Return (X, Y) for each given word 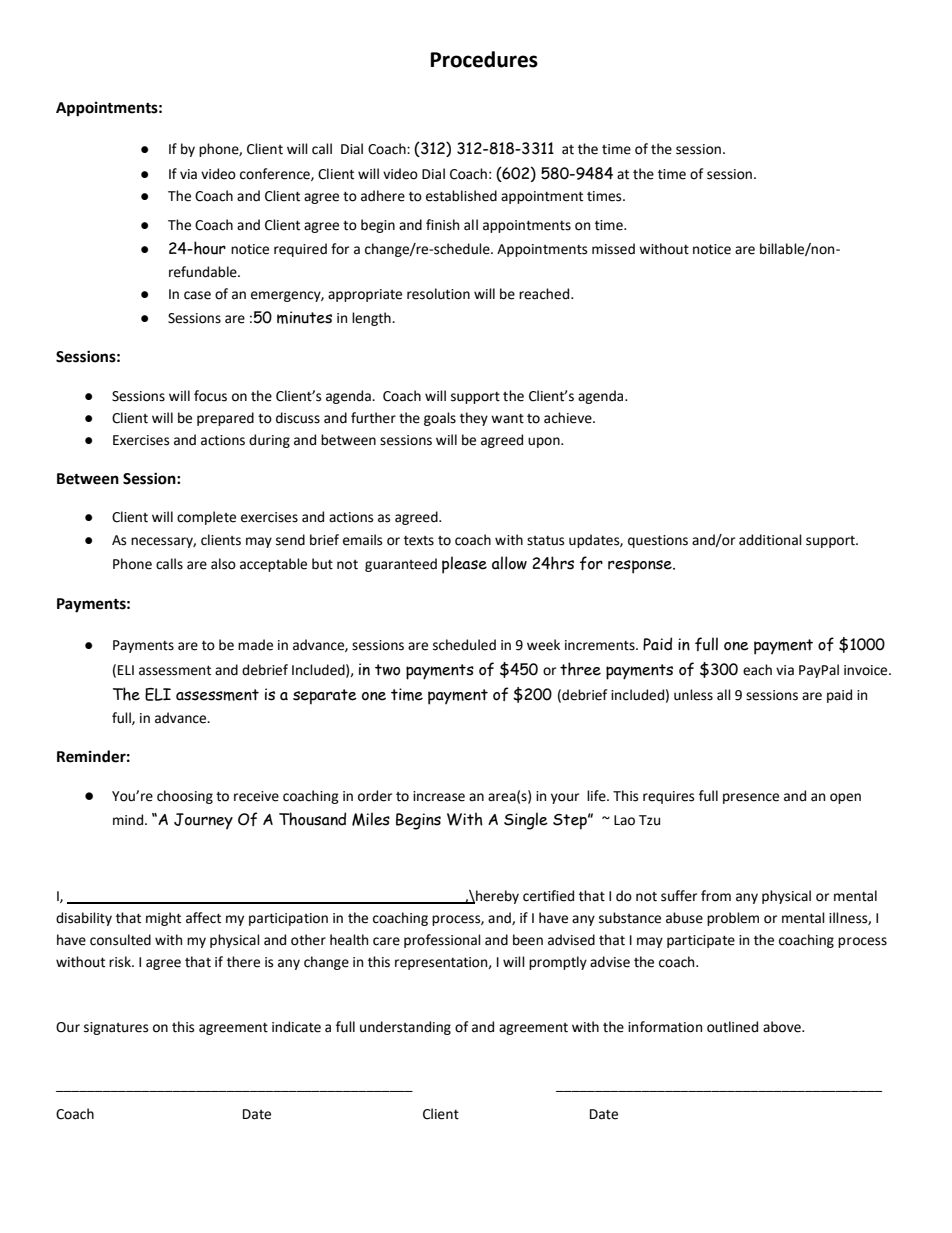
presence (751, 798)
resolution (438, 294)
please (464, 565)
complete (206, 518)
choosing (185, 797)
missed (613, 249)
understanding (405, 1028)
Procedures (484, 59)
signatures (116, 1028)
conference (276, 174)
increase (439, 796)
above (783, 1027)
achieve (569, 418)
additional (770, 540)
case (197, 295)
